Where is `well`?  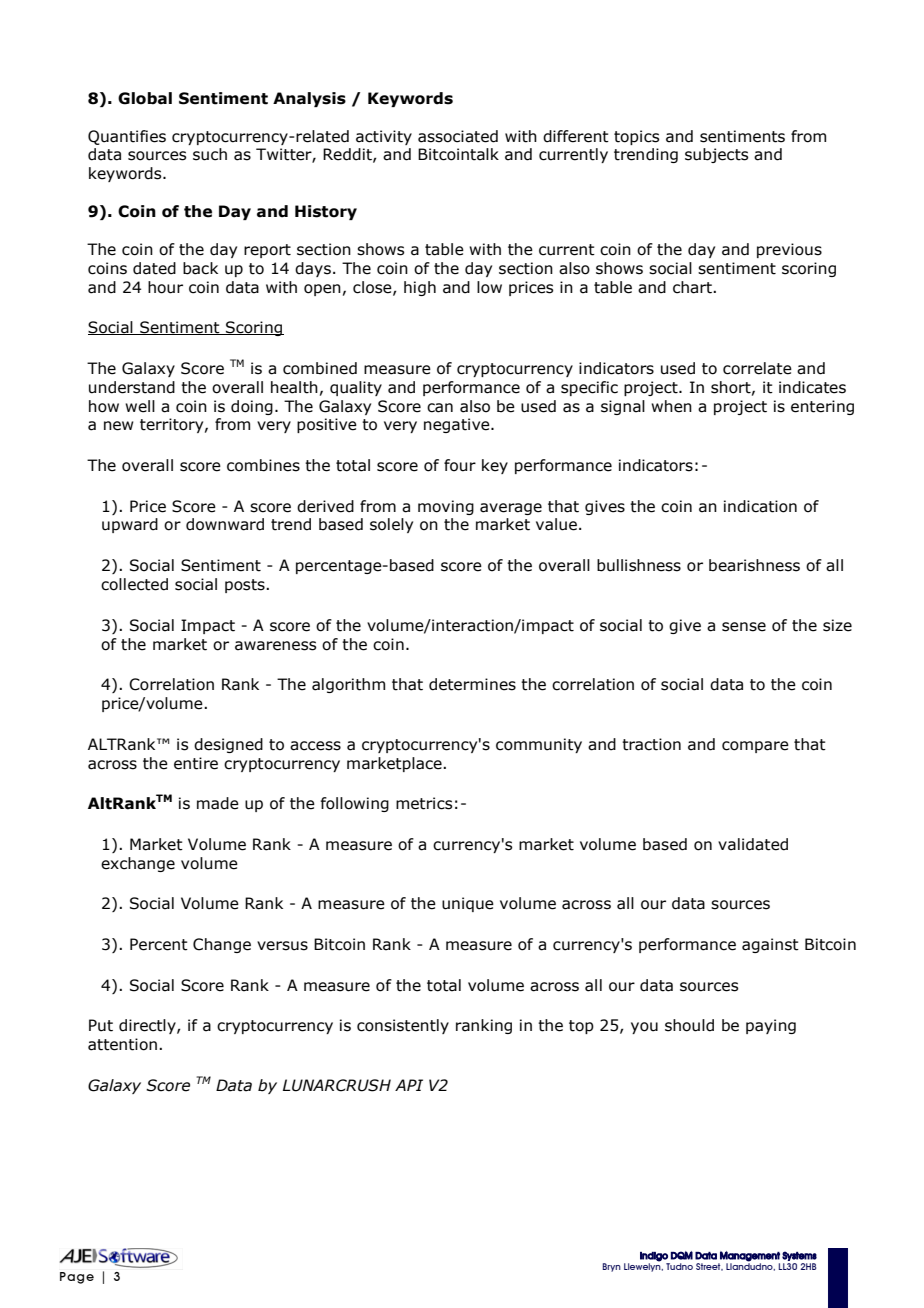 well is located at coordinates (140, 406).
